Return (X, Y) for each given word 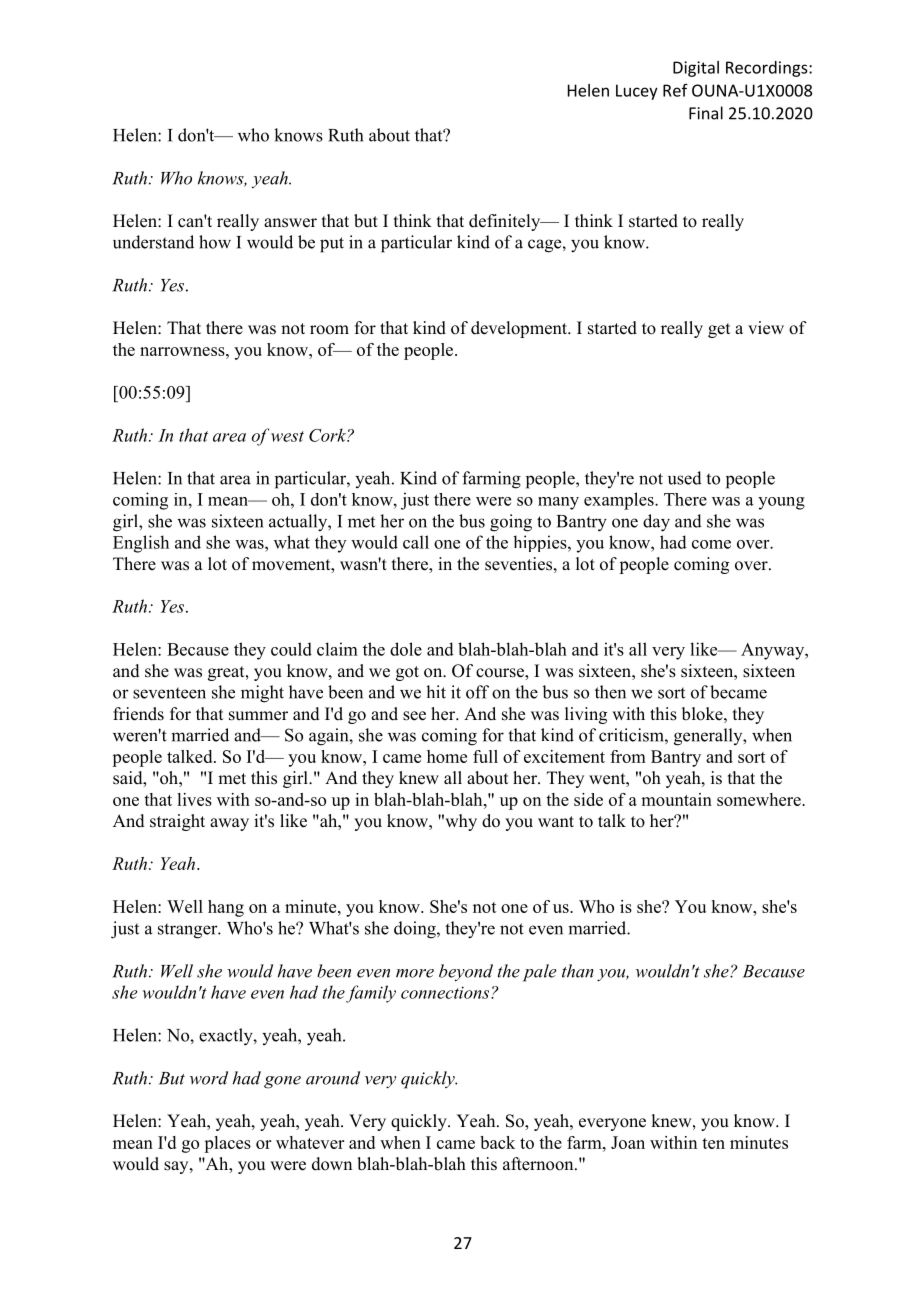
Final (706, 113)
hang (226, 908)
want (556, 821)
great (227, 673)
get (719, 330)
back (497, 1142)
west (287, 436)
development (520, 329)
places (227, 1144)
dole (406, 649)
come (711, 544)
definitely (506, 222)
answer (290, 223)
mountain (676, 799)
